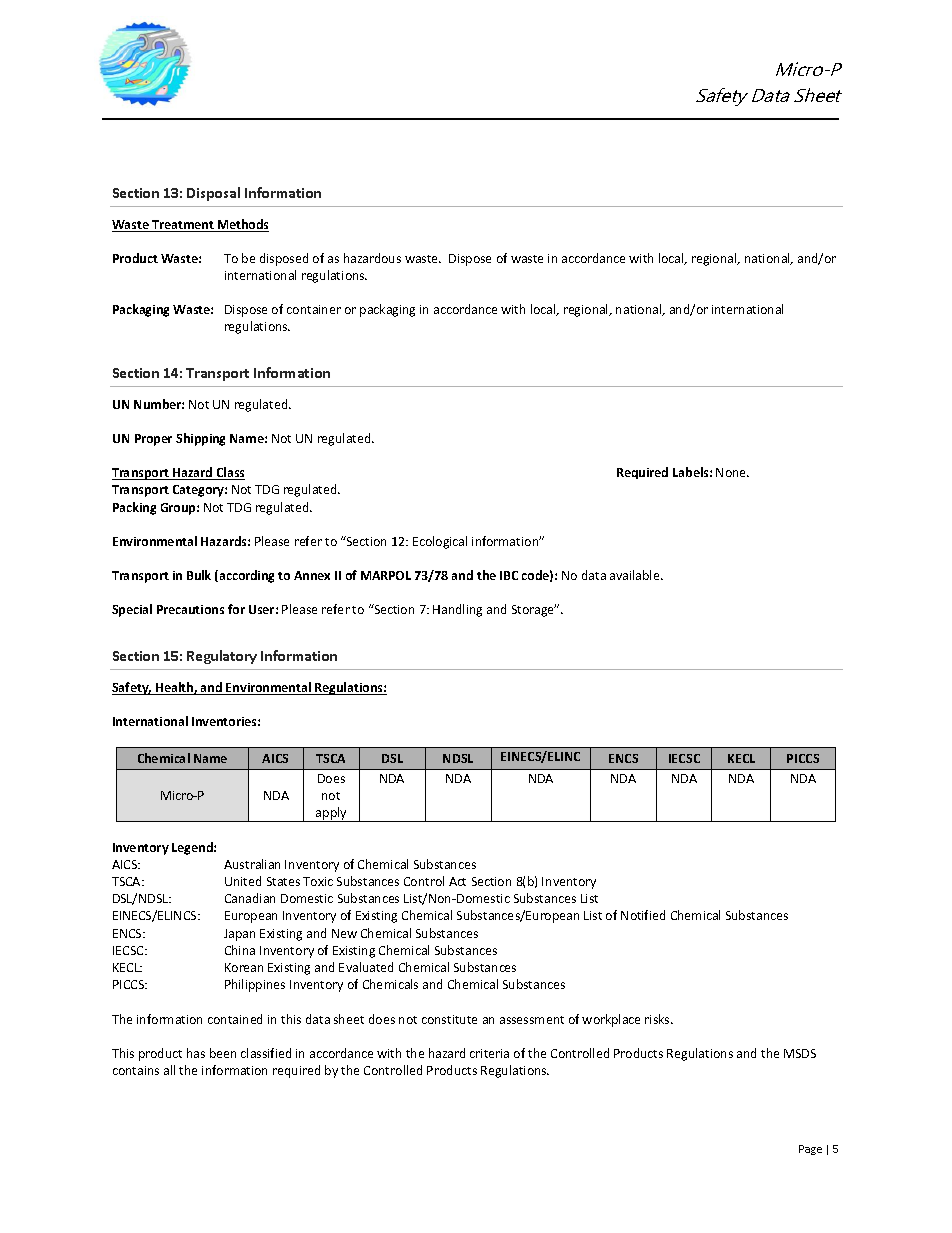  Describe the element at coordinates (169, 1070) in the screenshot. I see `all` at that location.
